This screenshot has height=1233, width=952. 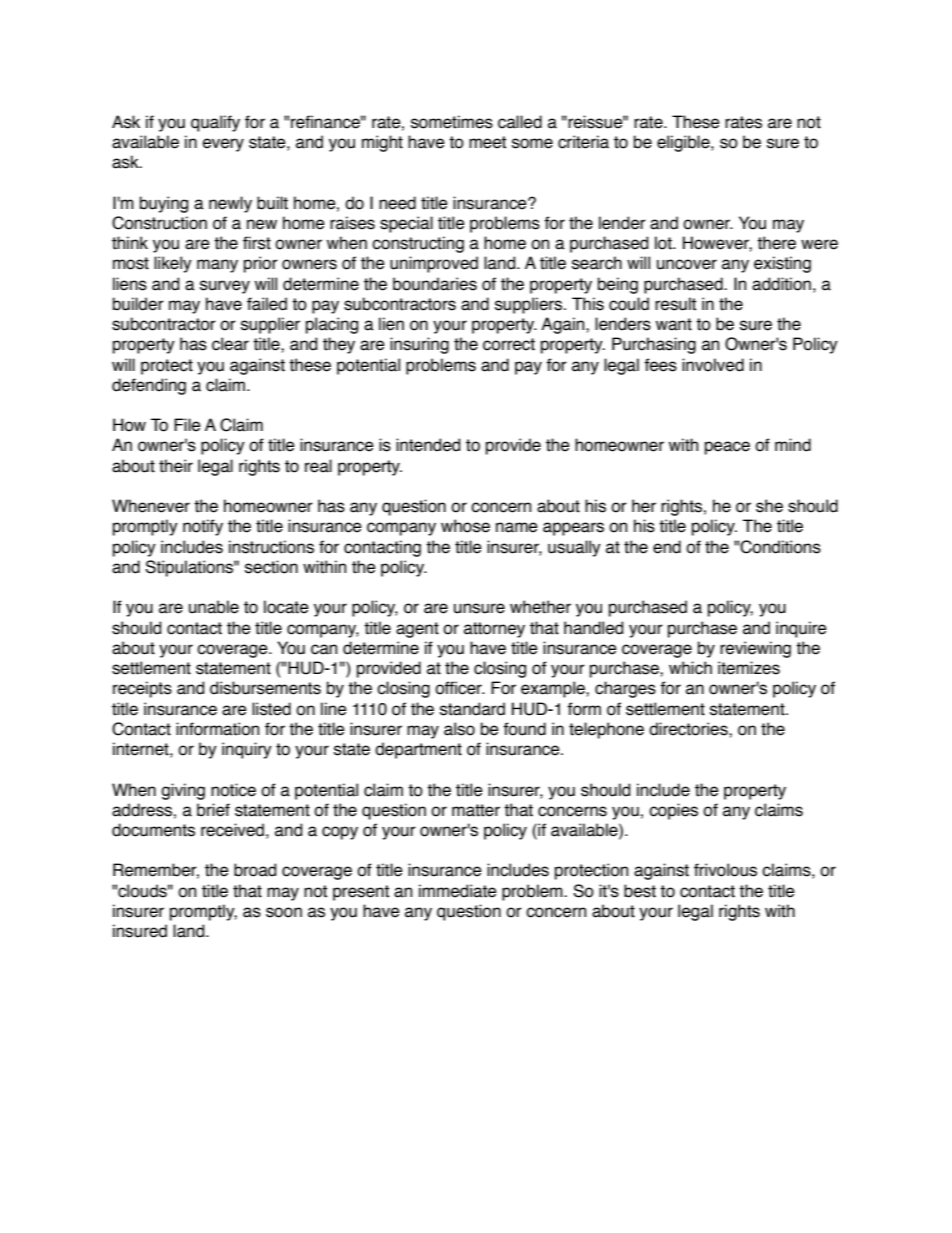 What do you see at coordinates (690, 668) in the screenshot?
I see `which` at bounding box center [690, 668].
